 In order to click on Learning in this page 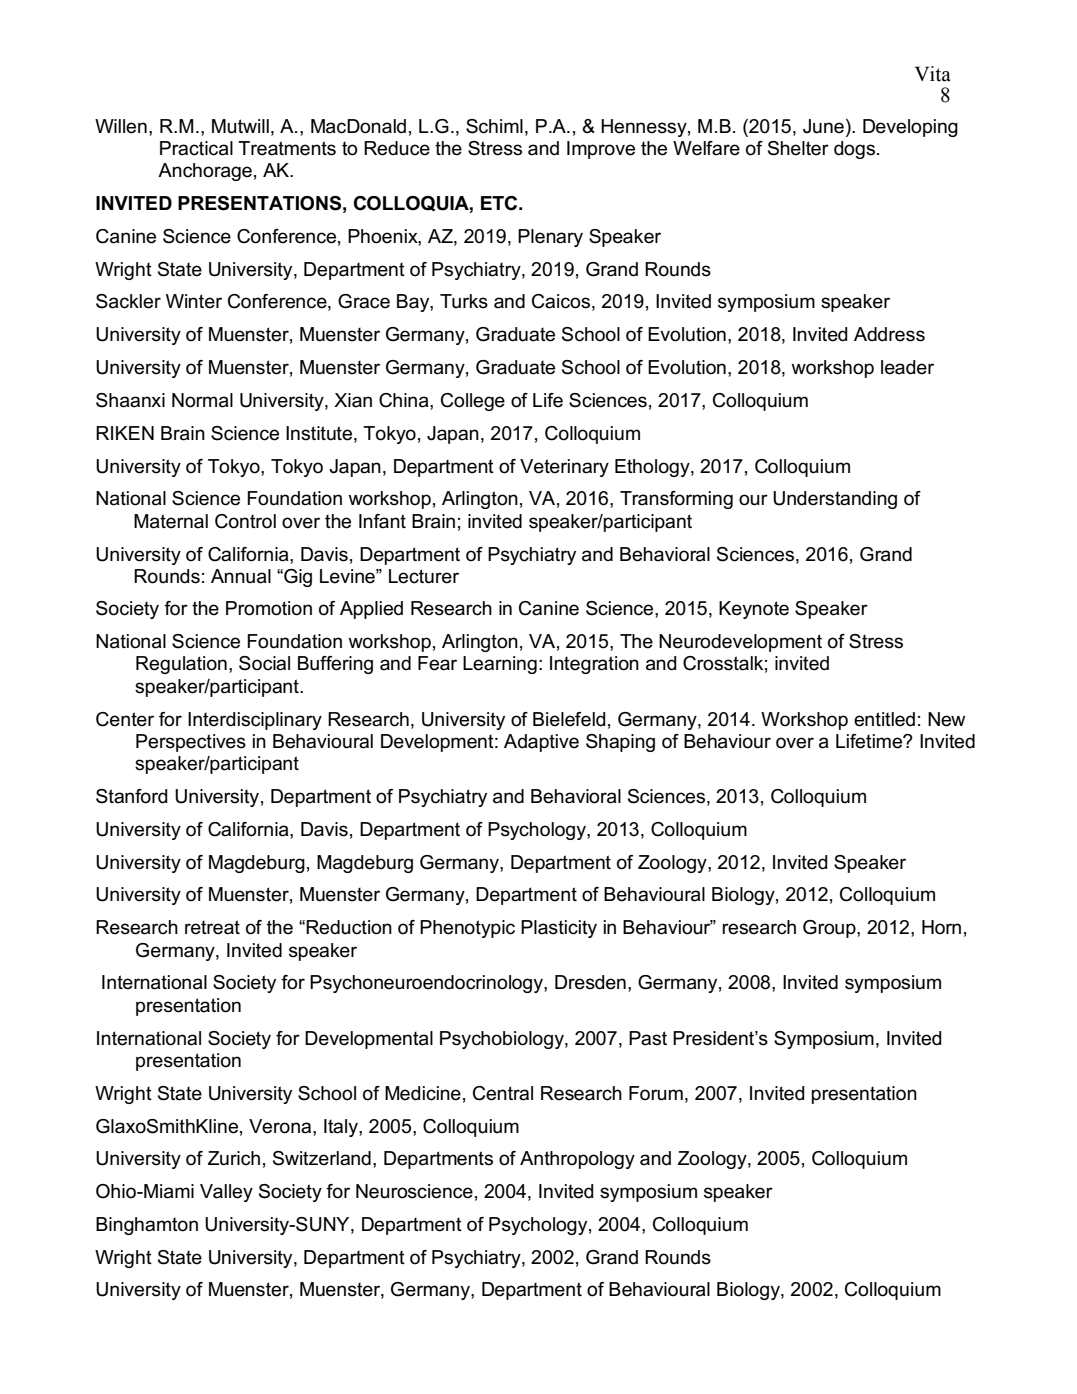, I will do `click(500, 665)`.
